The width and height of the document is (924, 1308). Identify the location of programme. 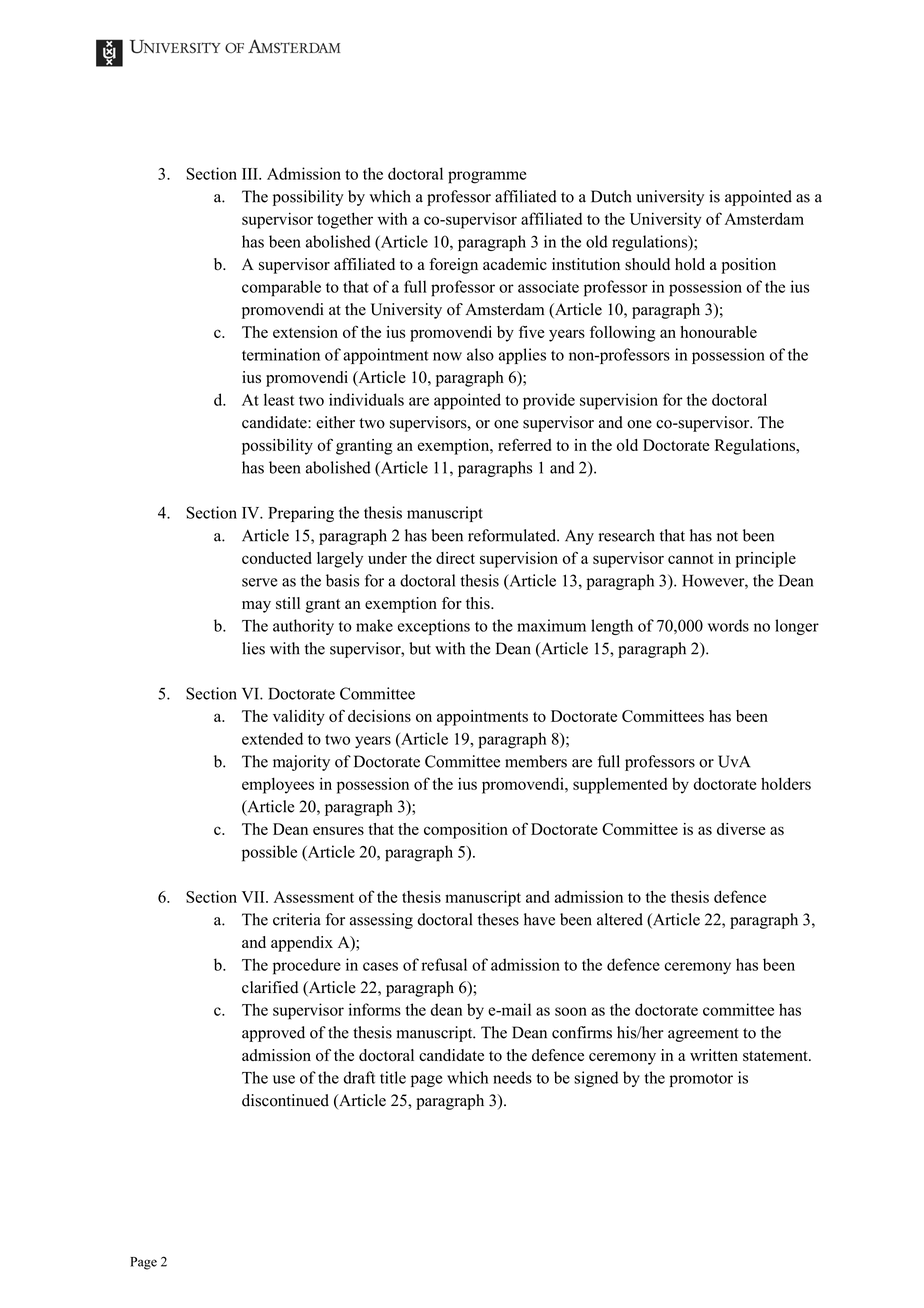
(487, 177).
